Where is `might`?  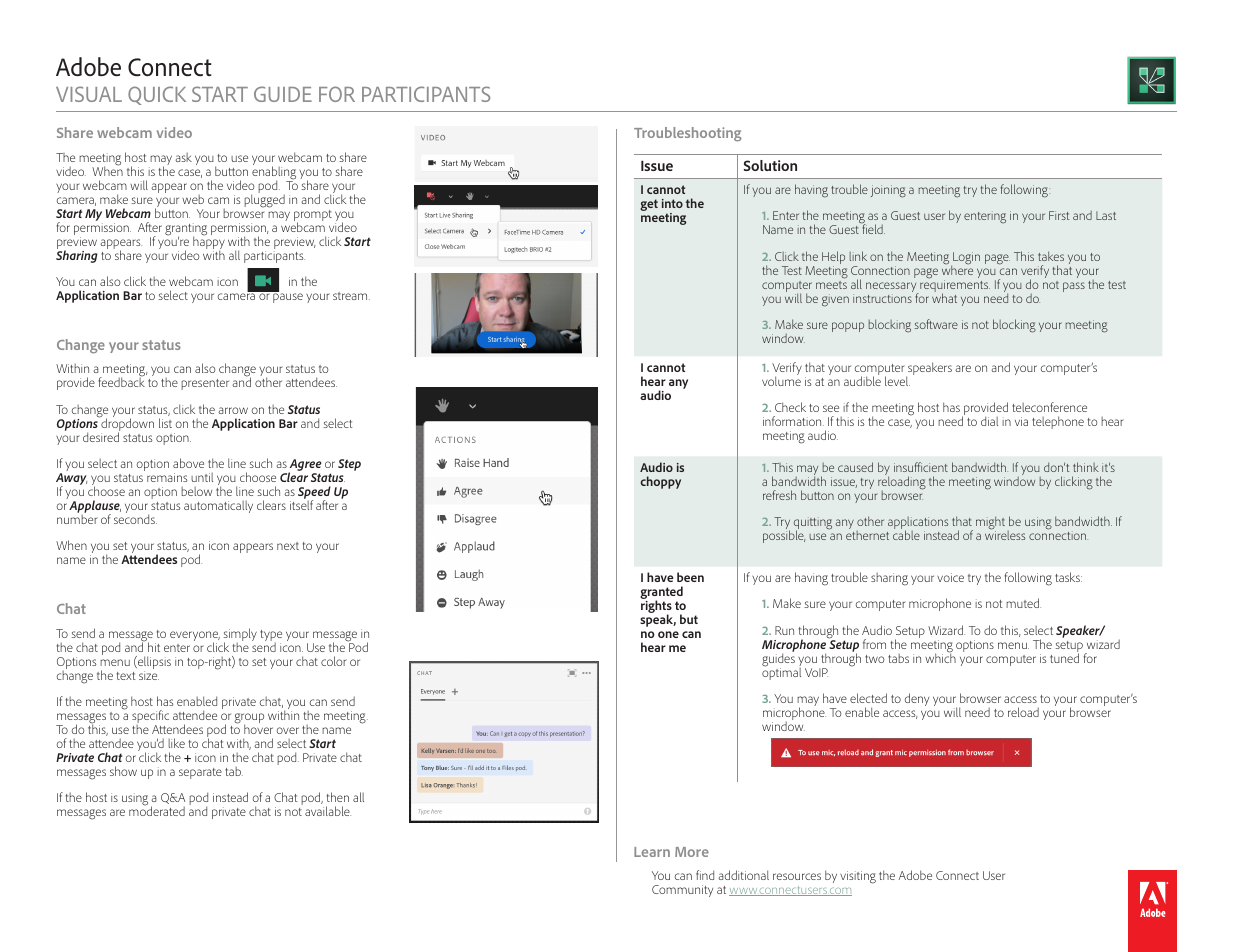
might is located at coordinates (990, 524).
